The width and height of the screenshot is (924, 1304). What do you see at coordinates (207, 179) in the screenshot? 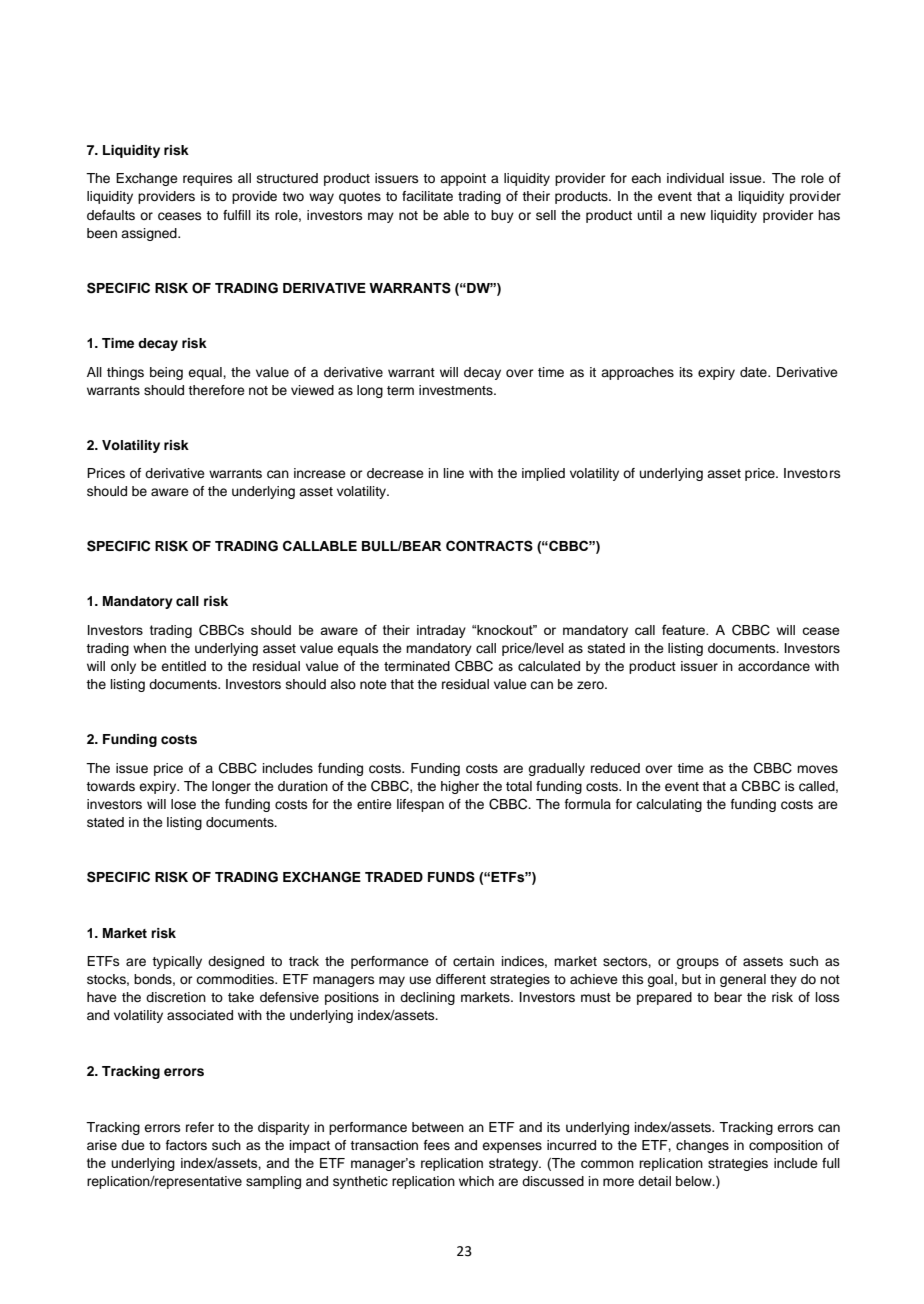
I see `requires` at bounding box center [207, 179].
